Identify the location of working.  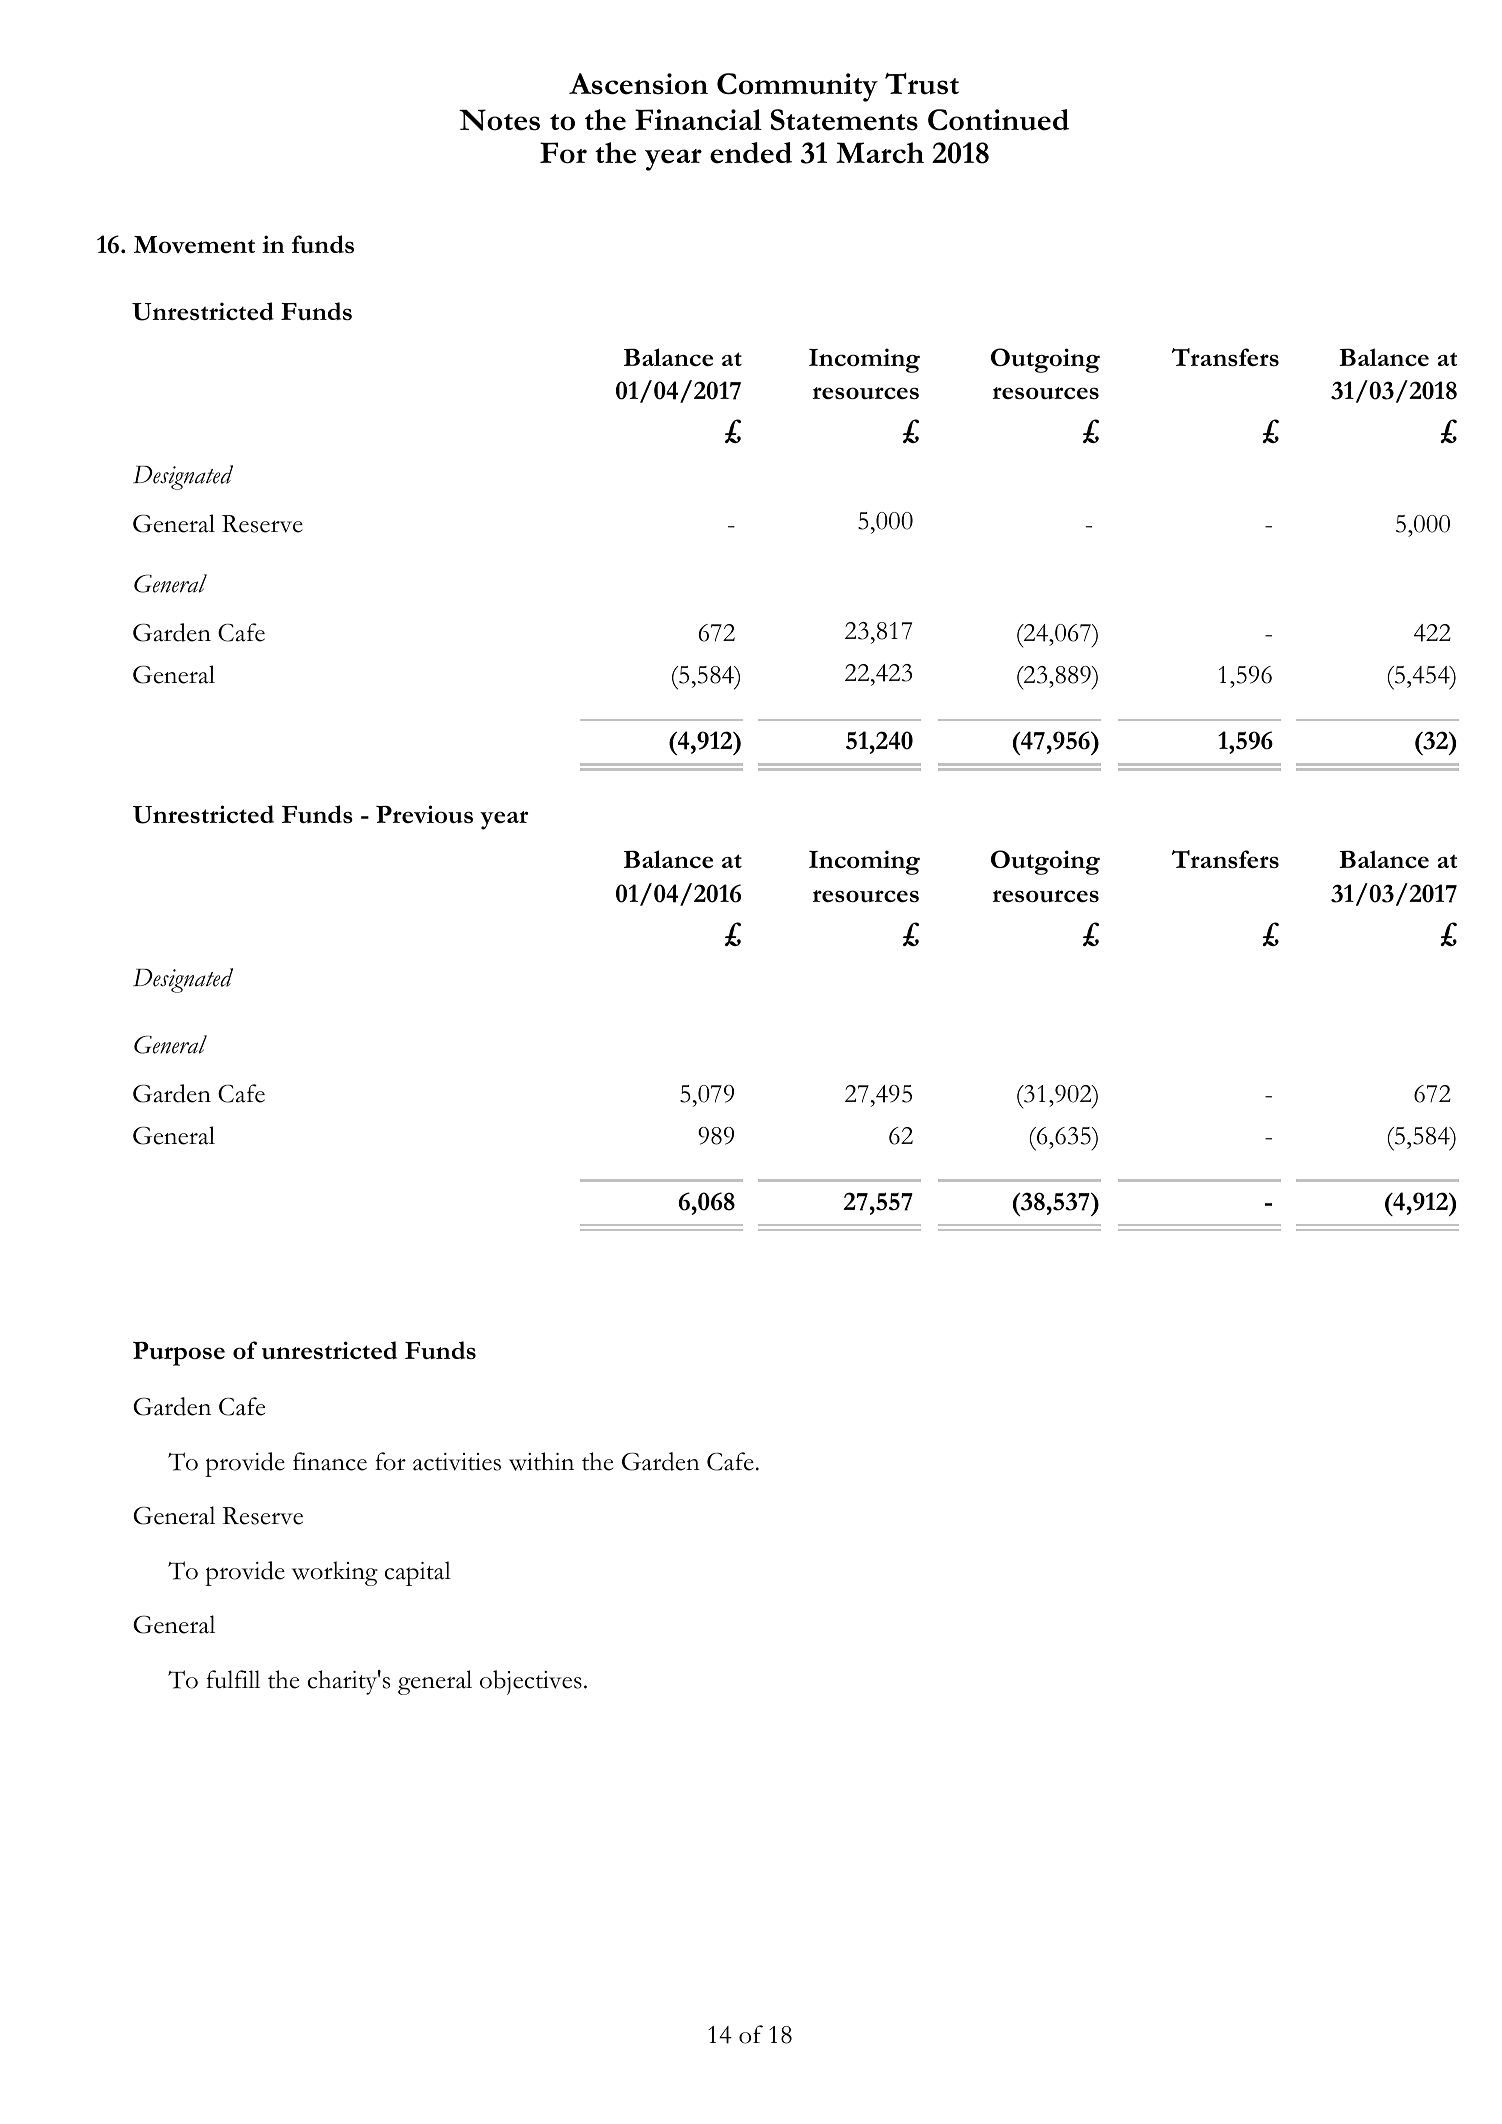
(335, 1573).
